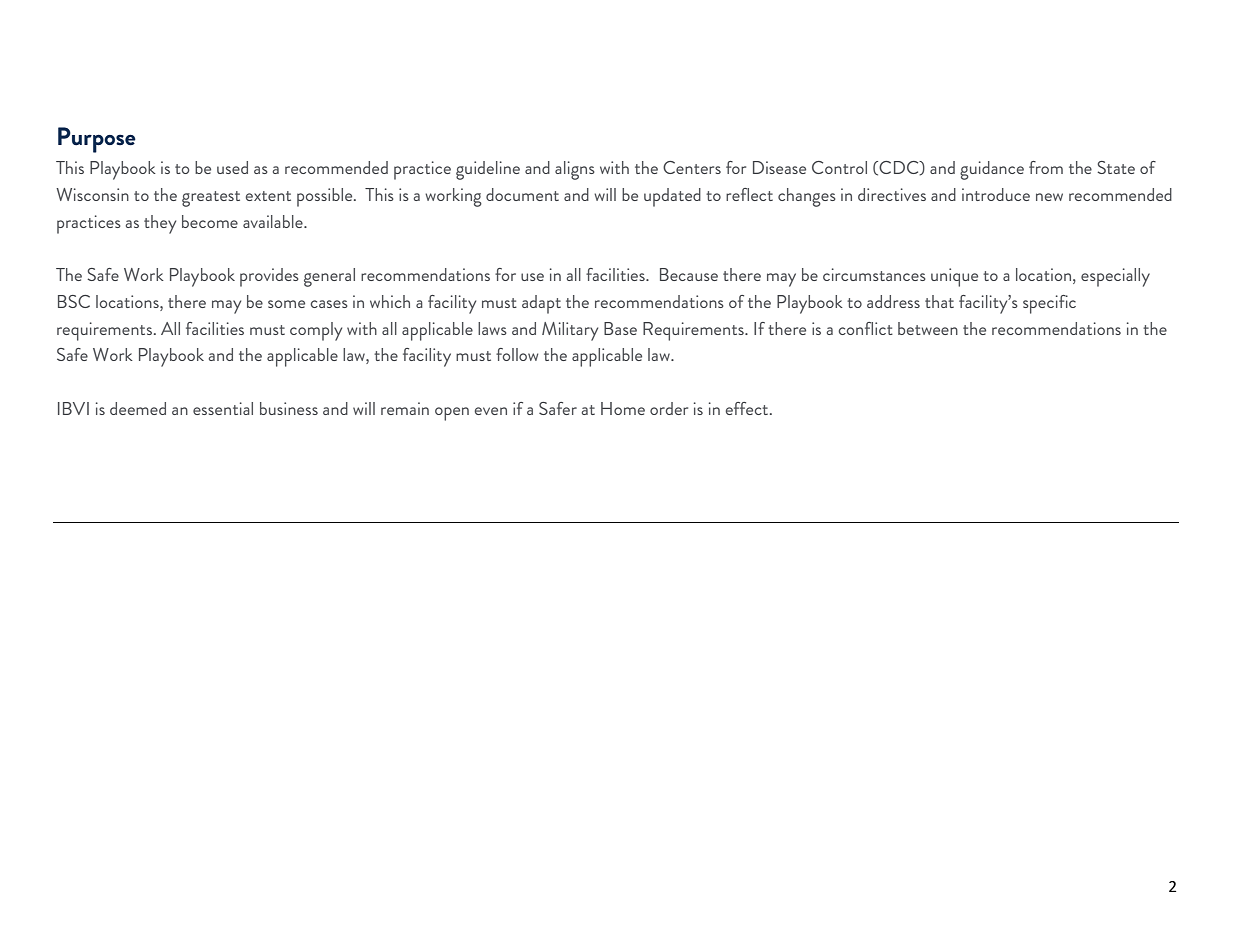 This screenshot has width=1233, height=952. I want to click on effect, so click(748, 408).
